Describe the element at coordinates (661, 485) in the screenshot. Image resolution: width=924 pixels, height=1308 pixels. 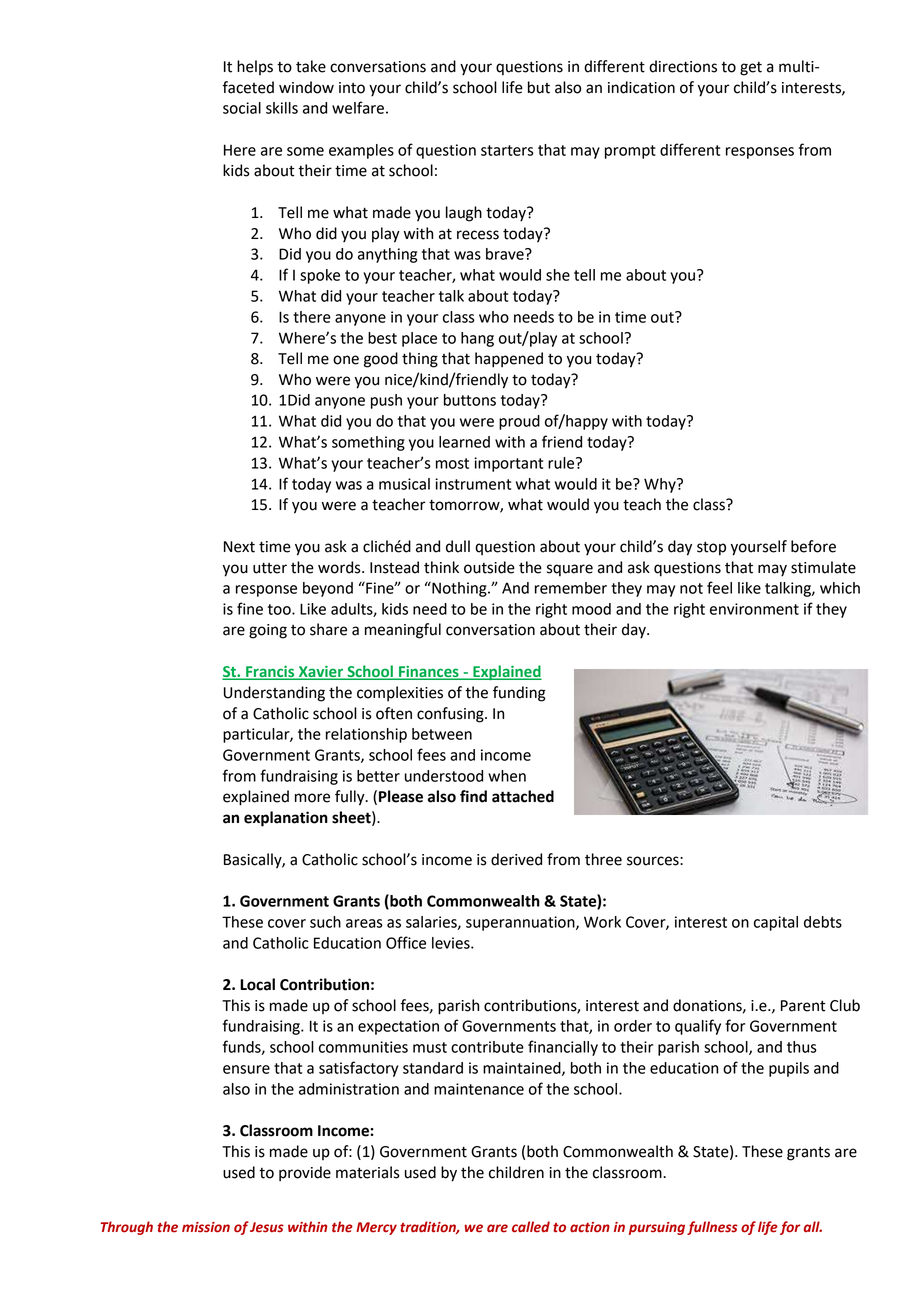
I see `Why` at that location.
